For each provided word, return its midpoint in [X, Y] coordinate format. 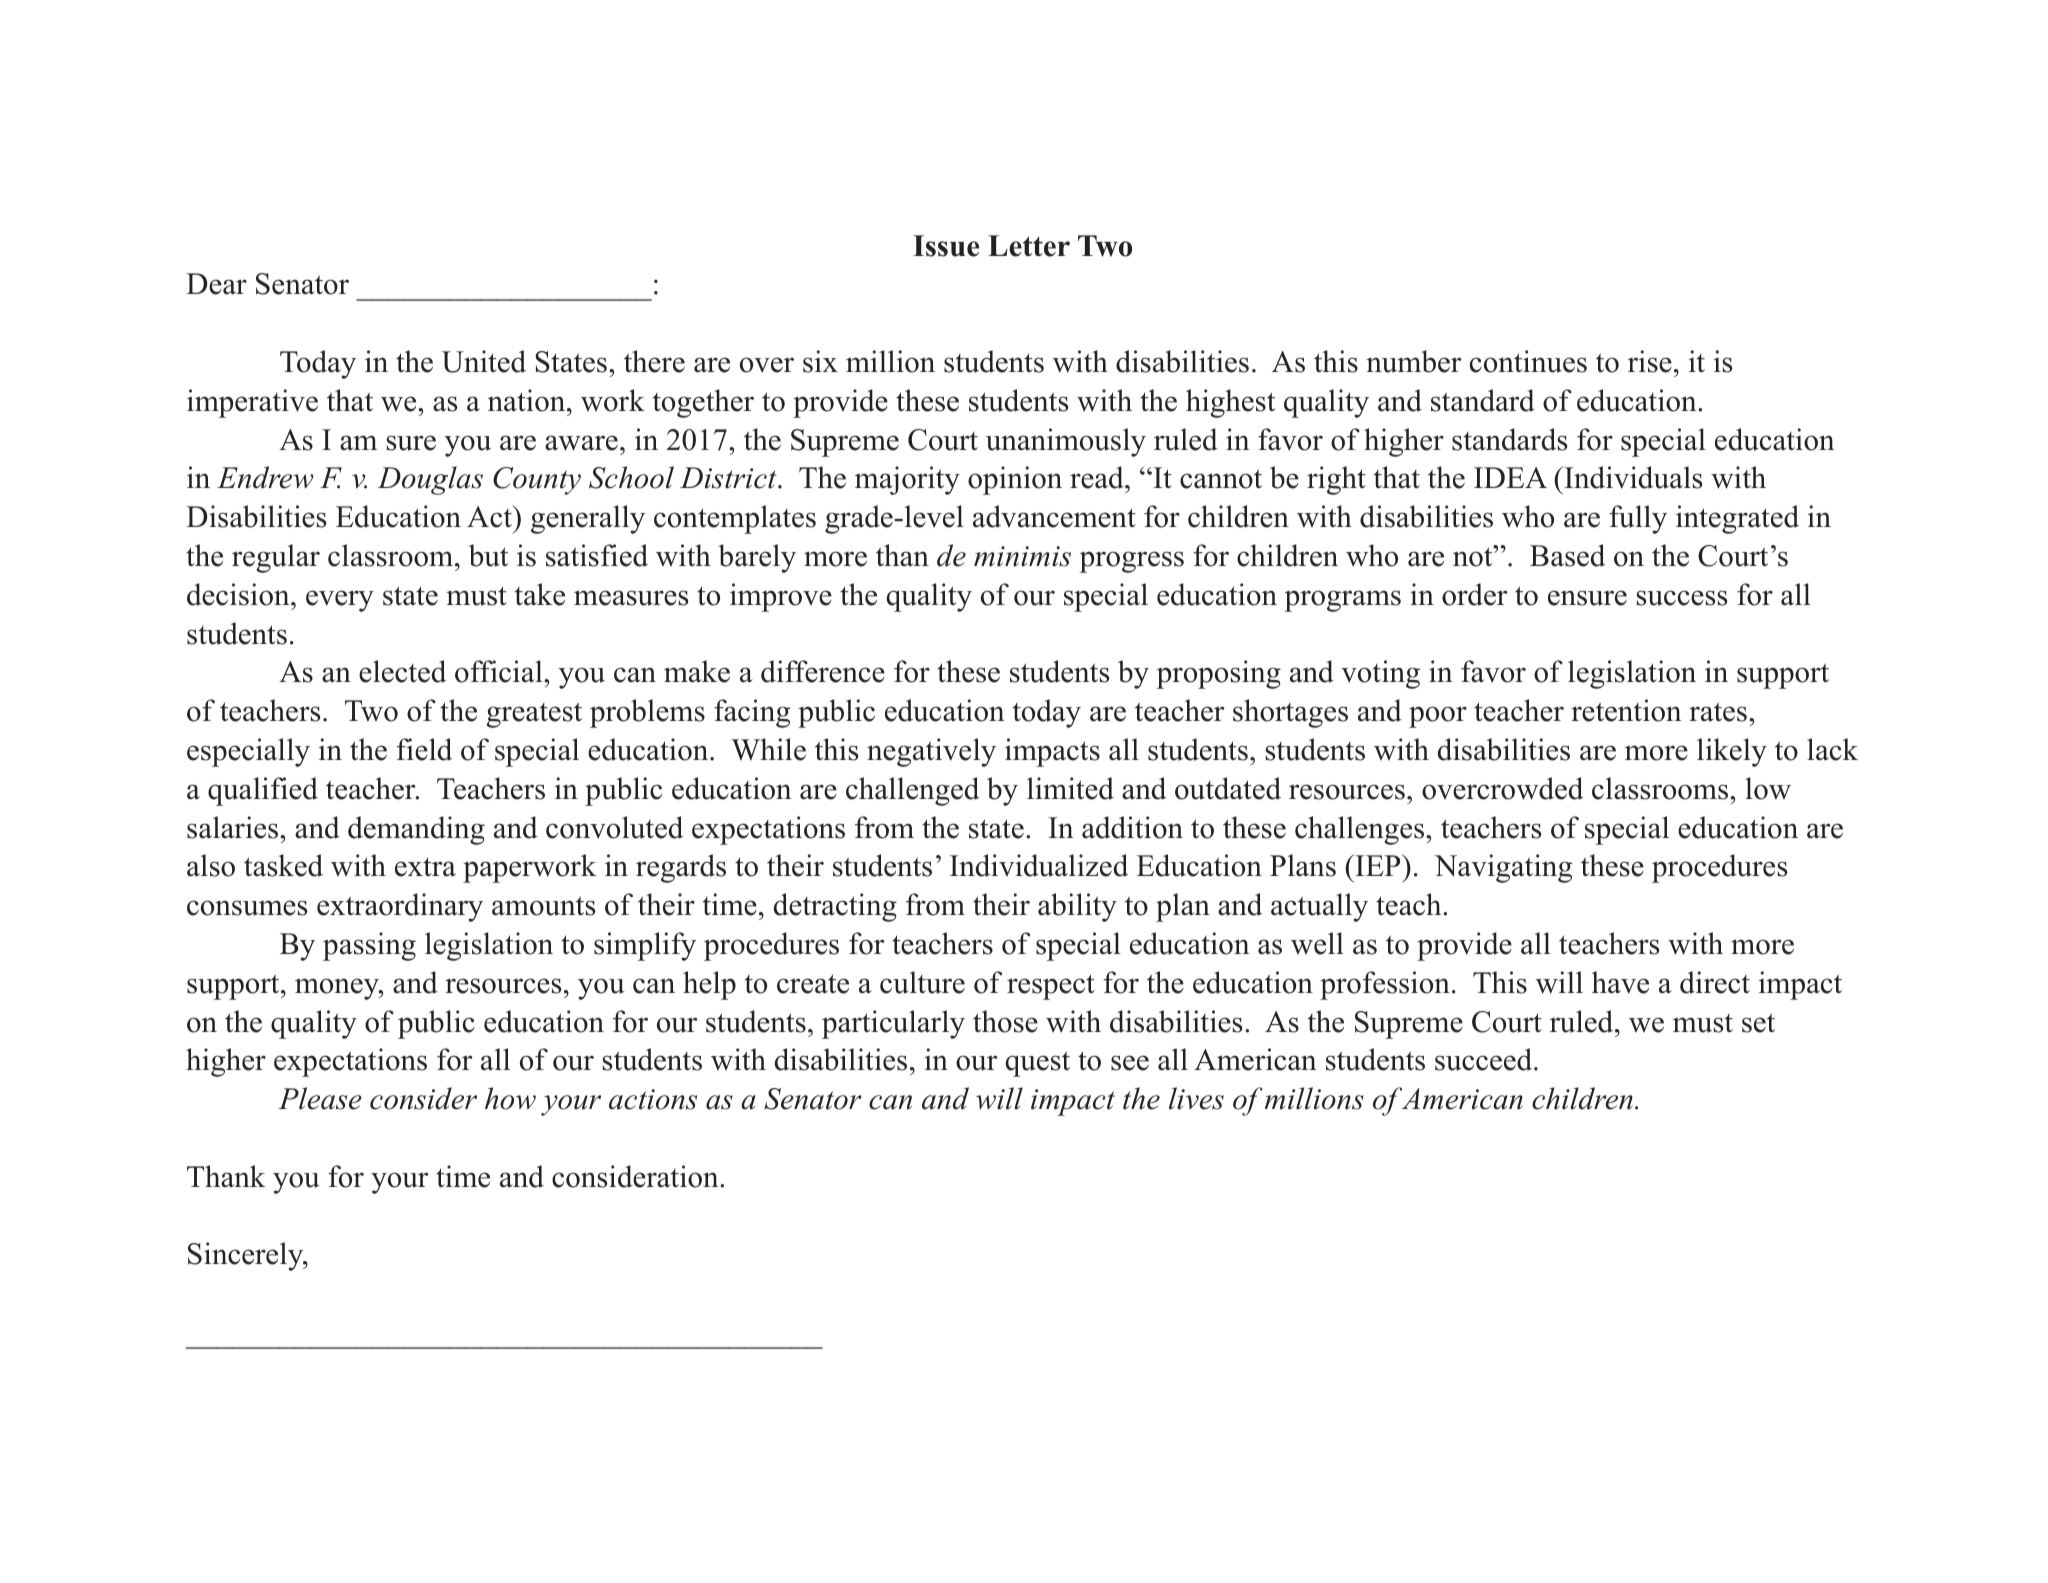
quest [1038, 1064]
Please [320, 1098]
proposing [1219, 674]
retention [1626, 710]
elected [402, 671]
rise [1650, 361]
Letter [1029, 246]
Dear [216, 284]
